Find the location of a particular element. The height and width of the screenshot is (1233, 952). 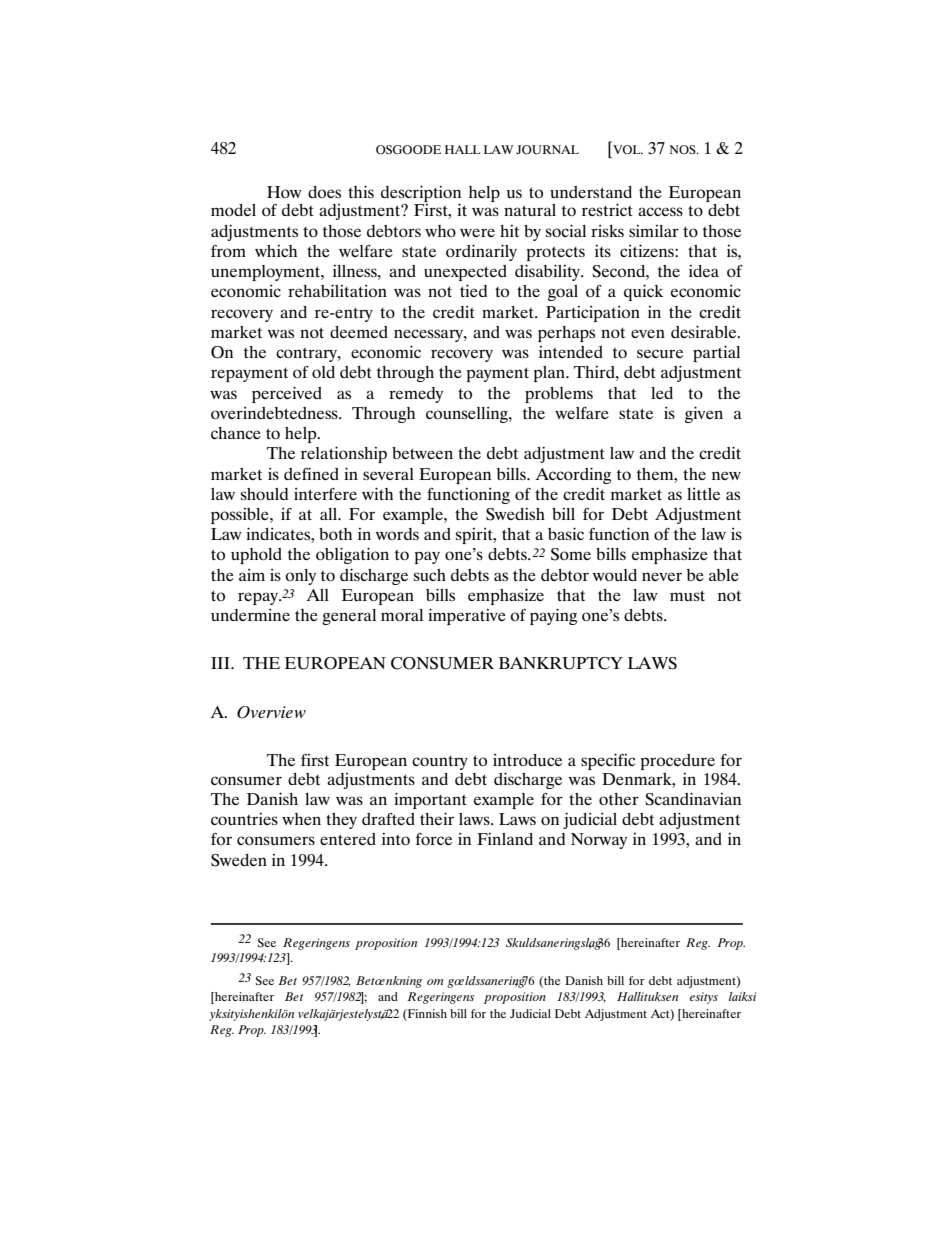

How is located at coordinates (284, 192).
